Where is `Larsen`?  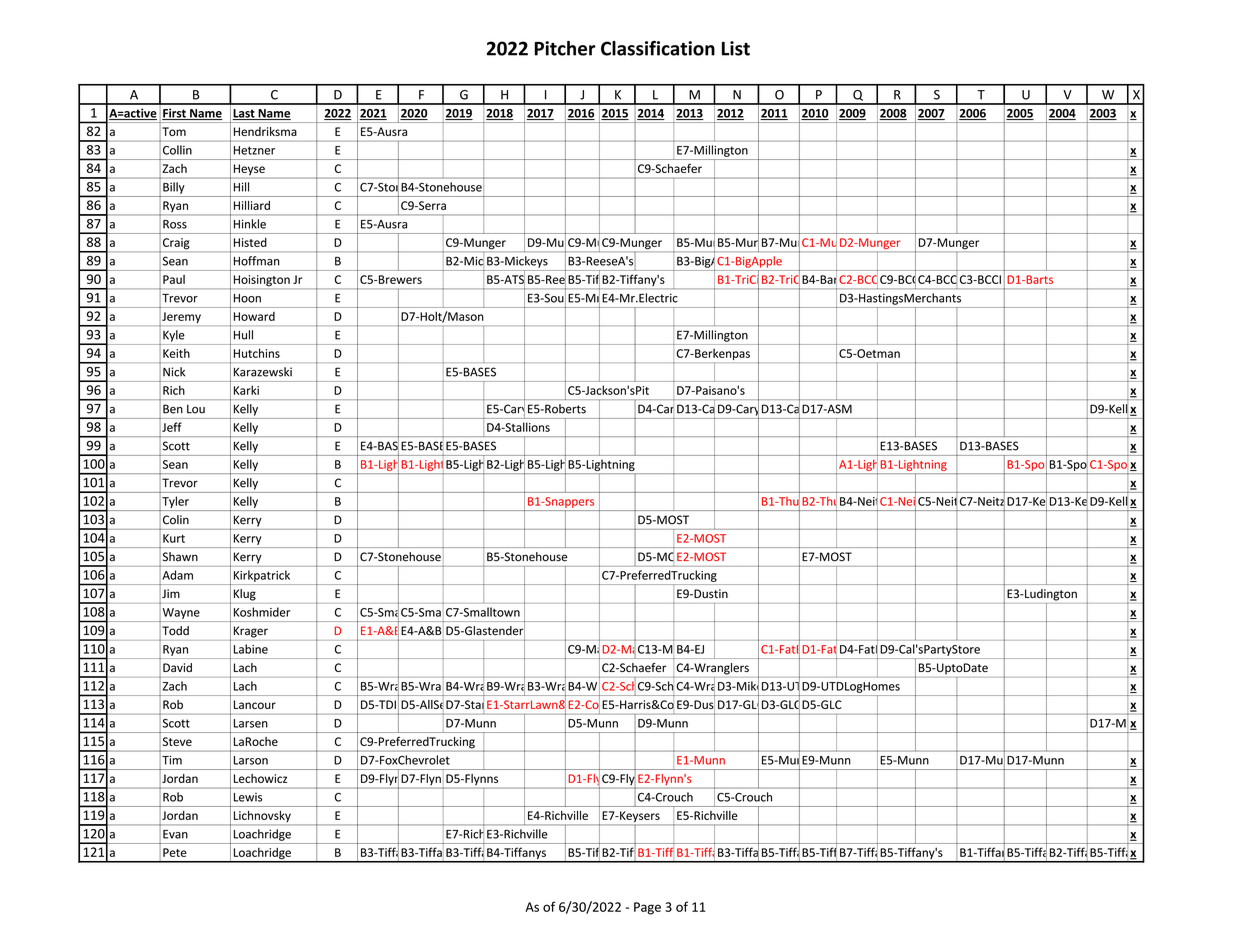
Larsen is located at coordinates (251, 723).
